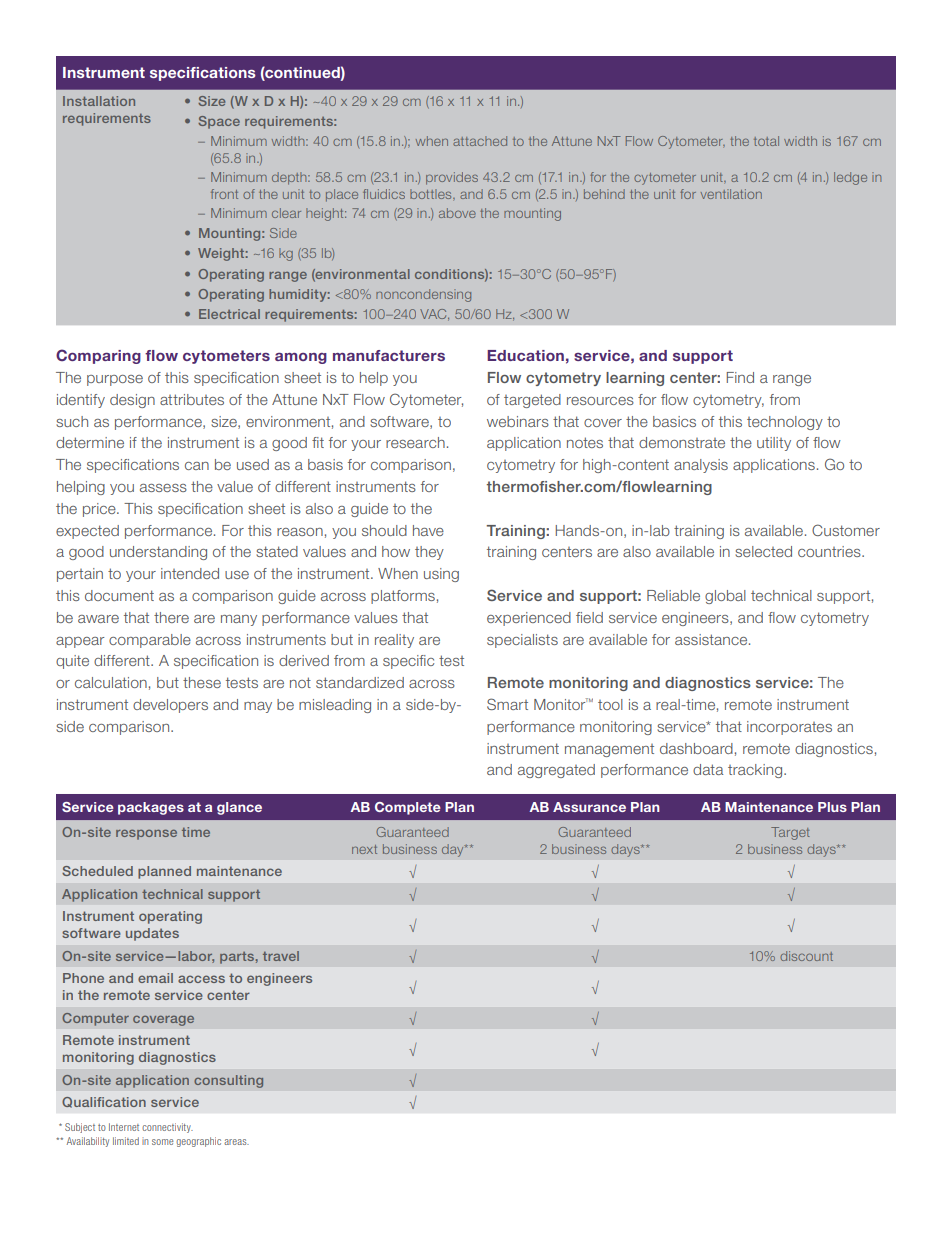  Describe the element at coordinates (236, 1142) in the document. I see `areas` at that location.
